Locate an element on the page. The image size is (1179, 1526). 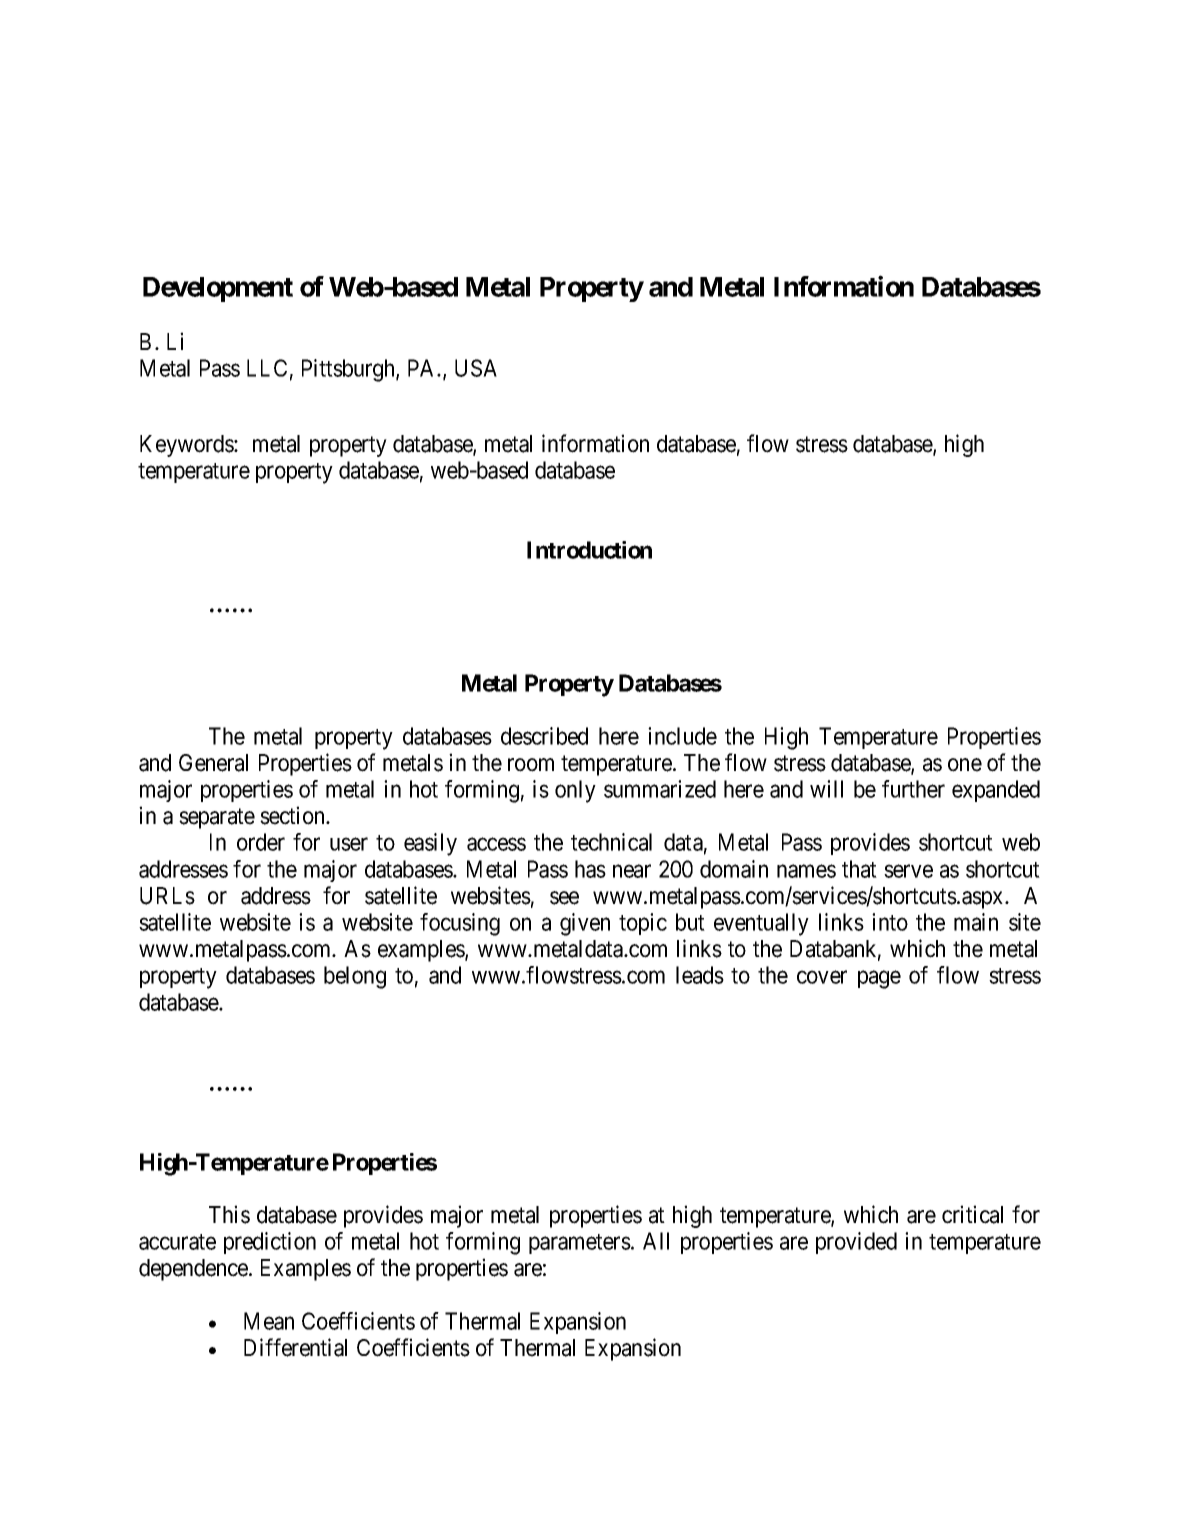
Mean is located at coordinates (269, 1321).
